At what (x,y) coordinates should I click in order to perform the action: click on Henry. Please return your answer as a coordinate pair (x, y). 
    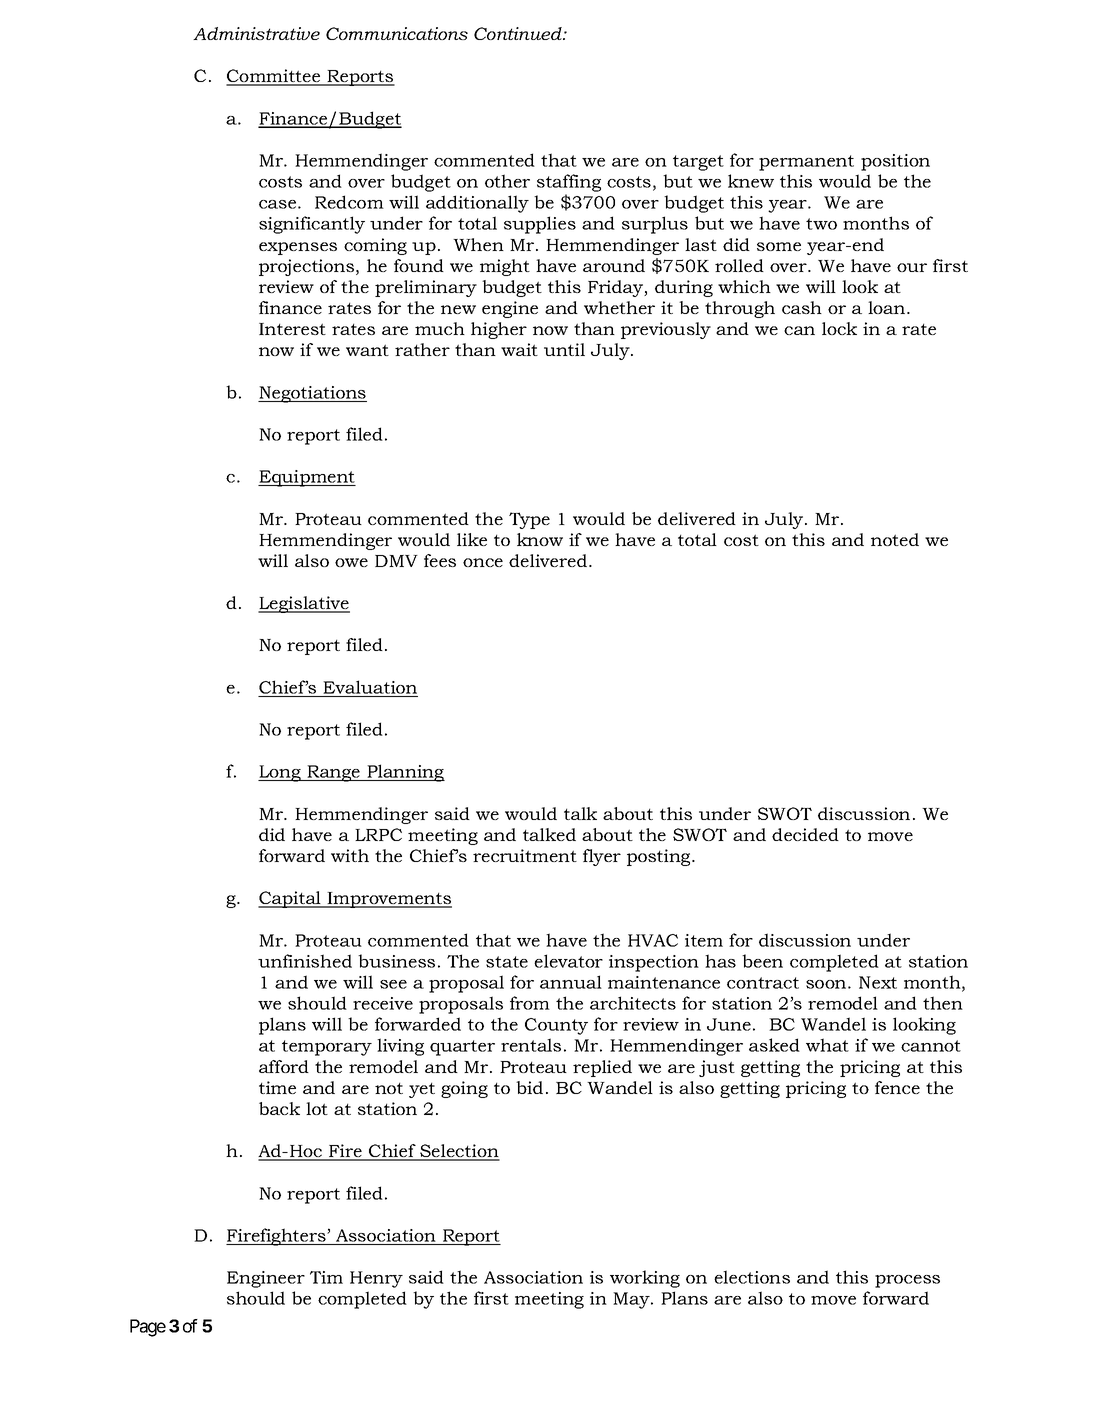
    Looking at the image, I should click on (376, 1279).
